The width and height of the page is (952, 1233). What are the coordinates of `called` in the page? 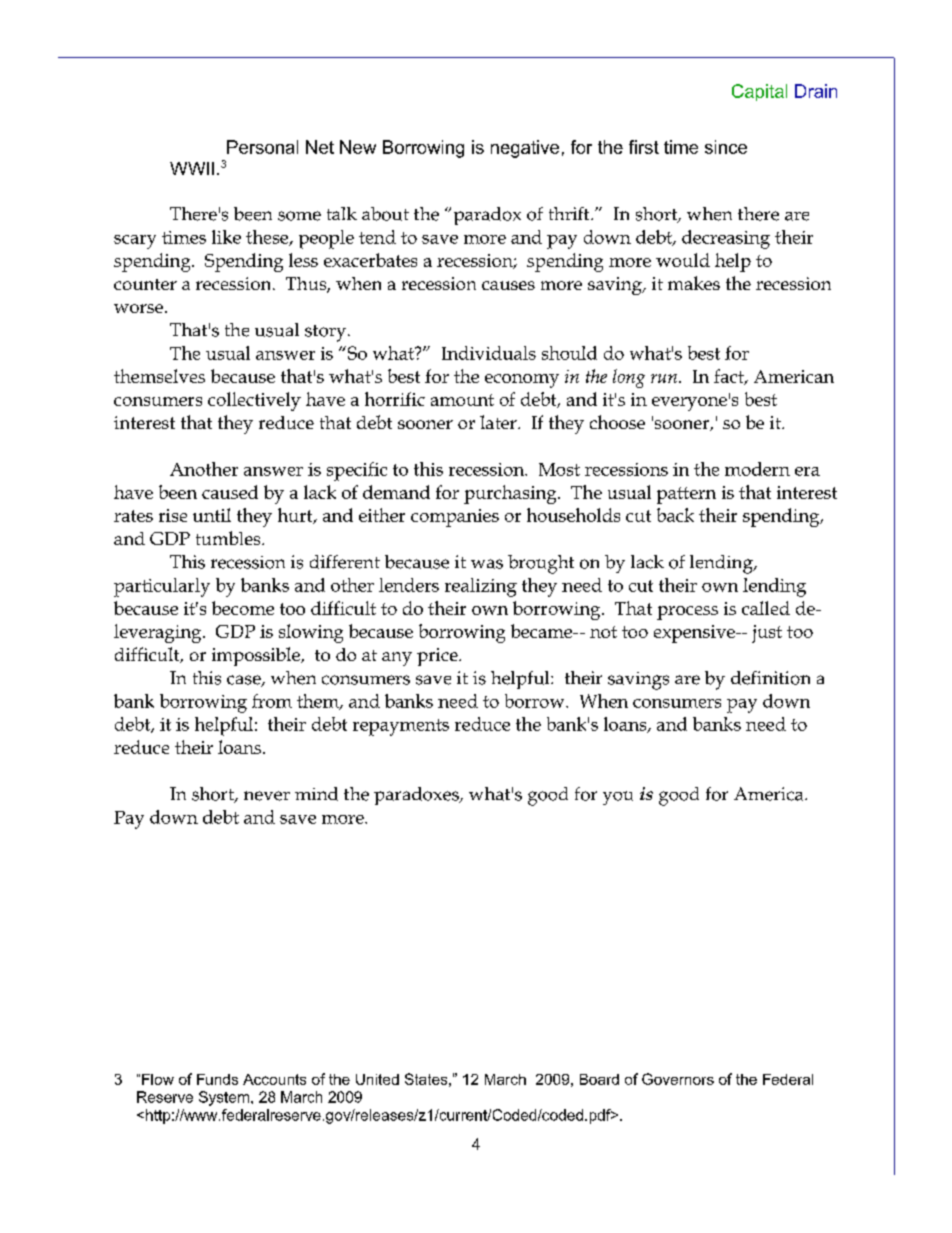 It's located at (766, 608).
